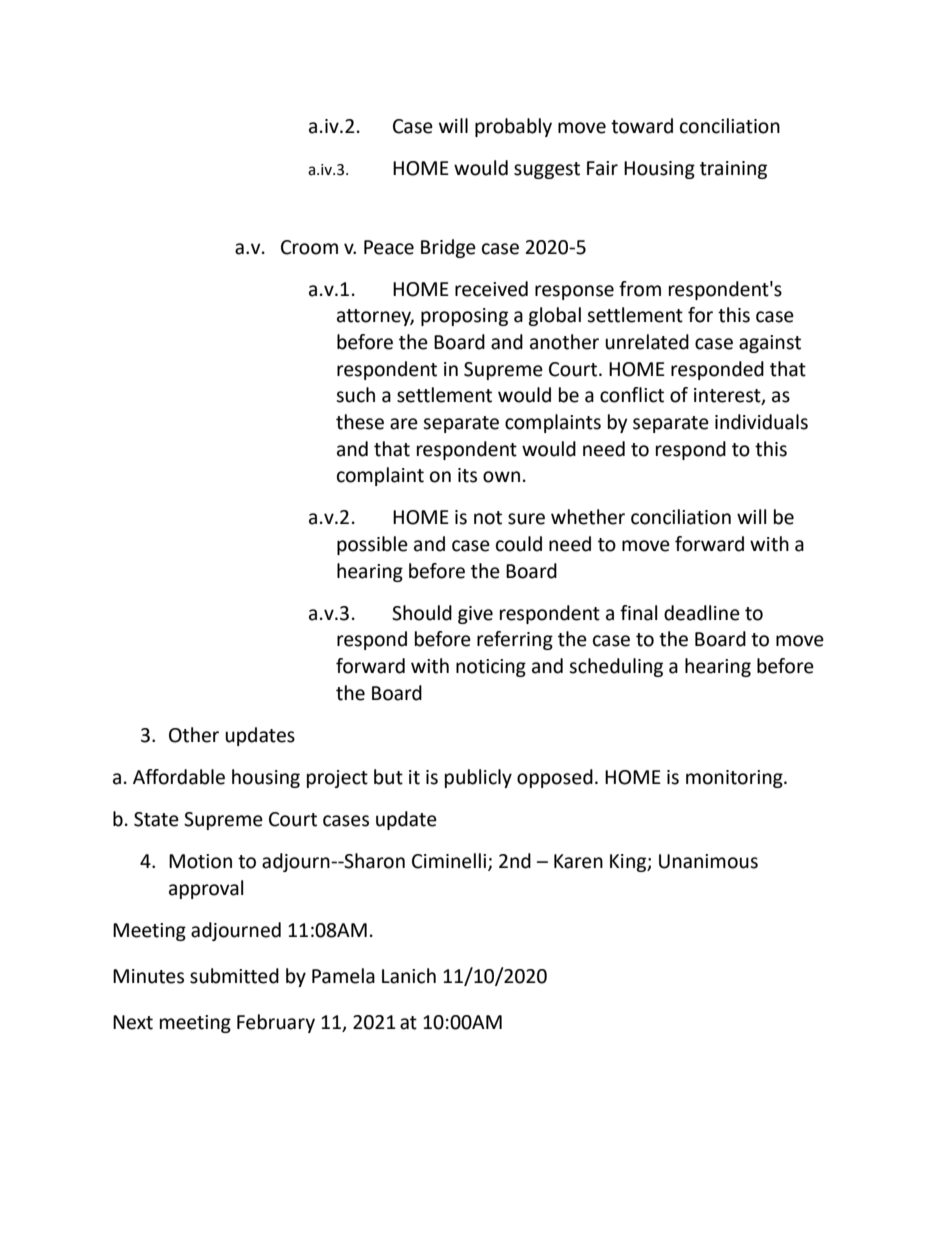 The image size is (952, 1233). Describe the element at coordinates (513, 127) in the screenshot. I see `probably` at that location.
